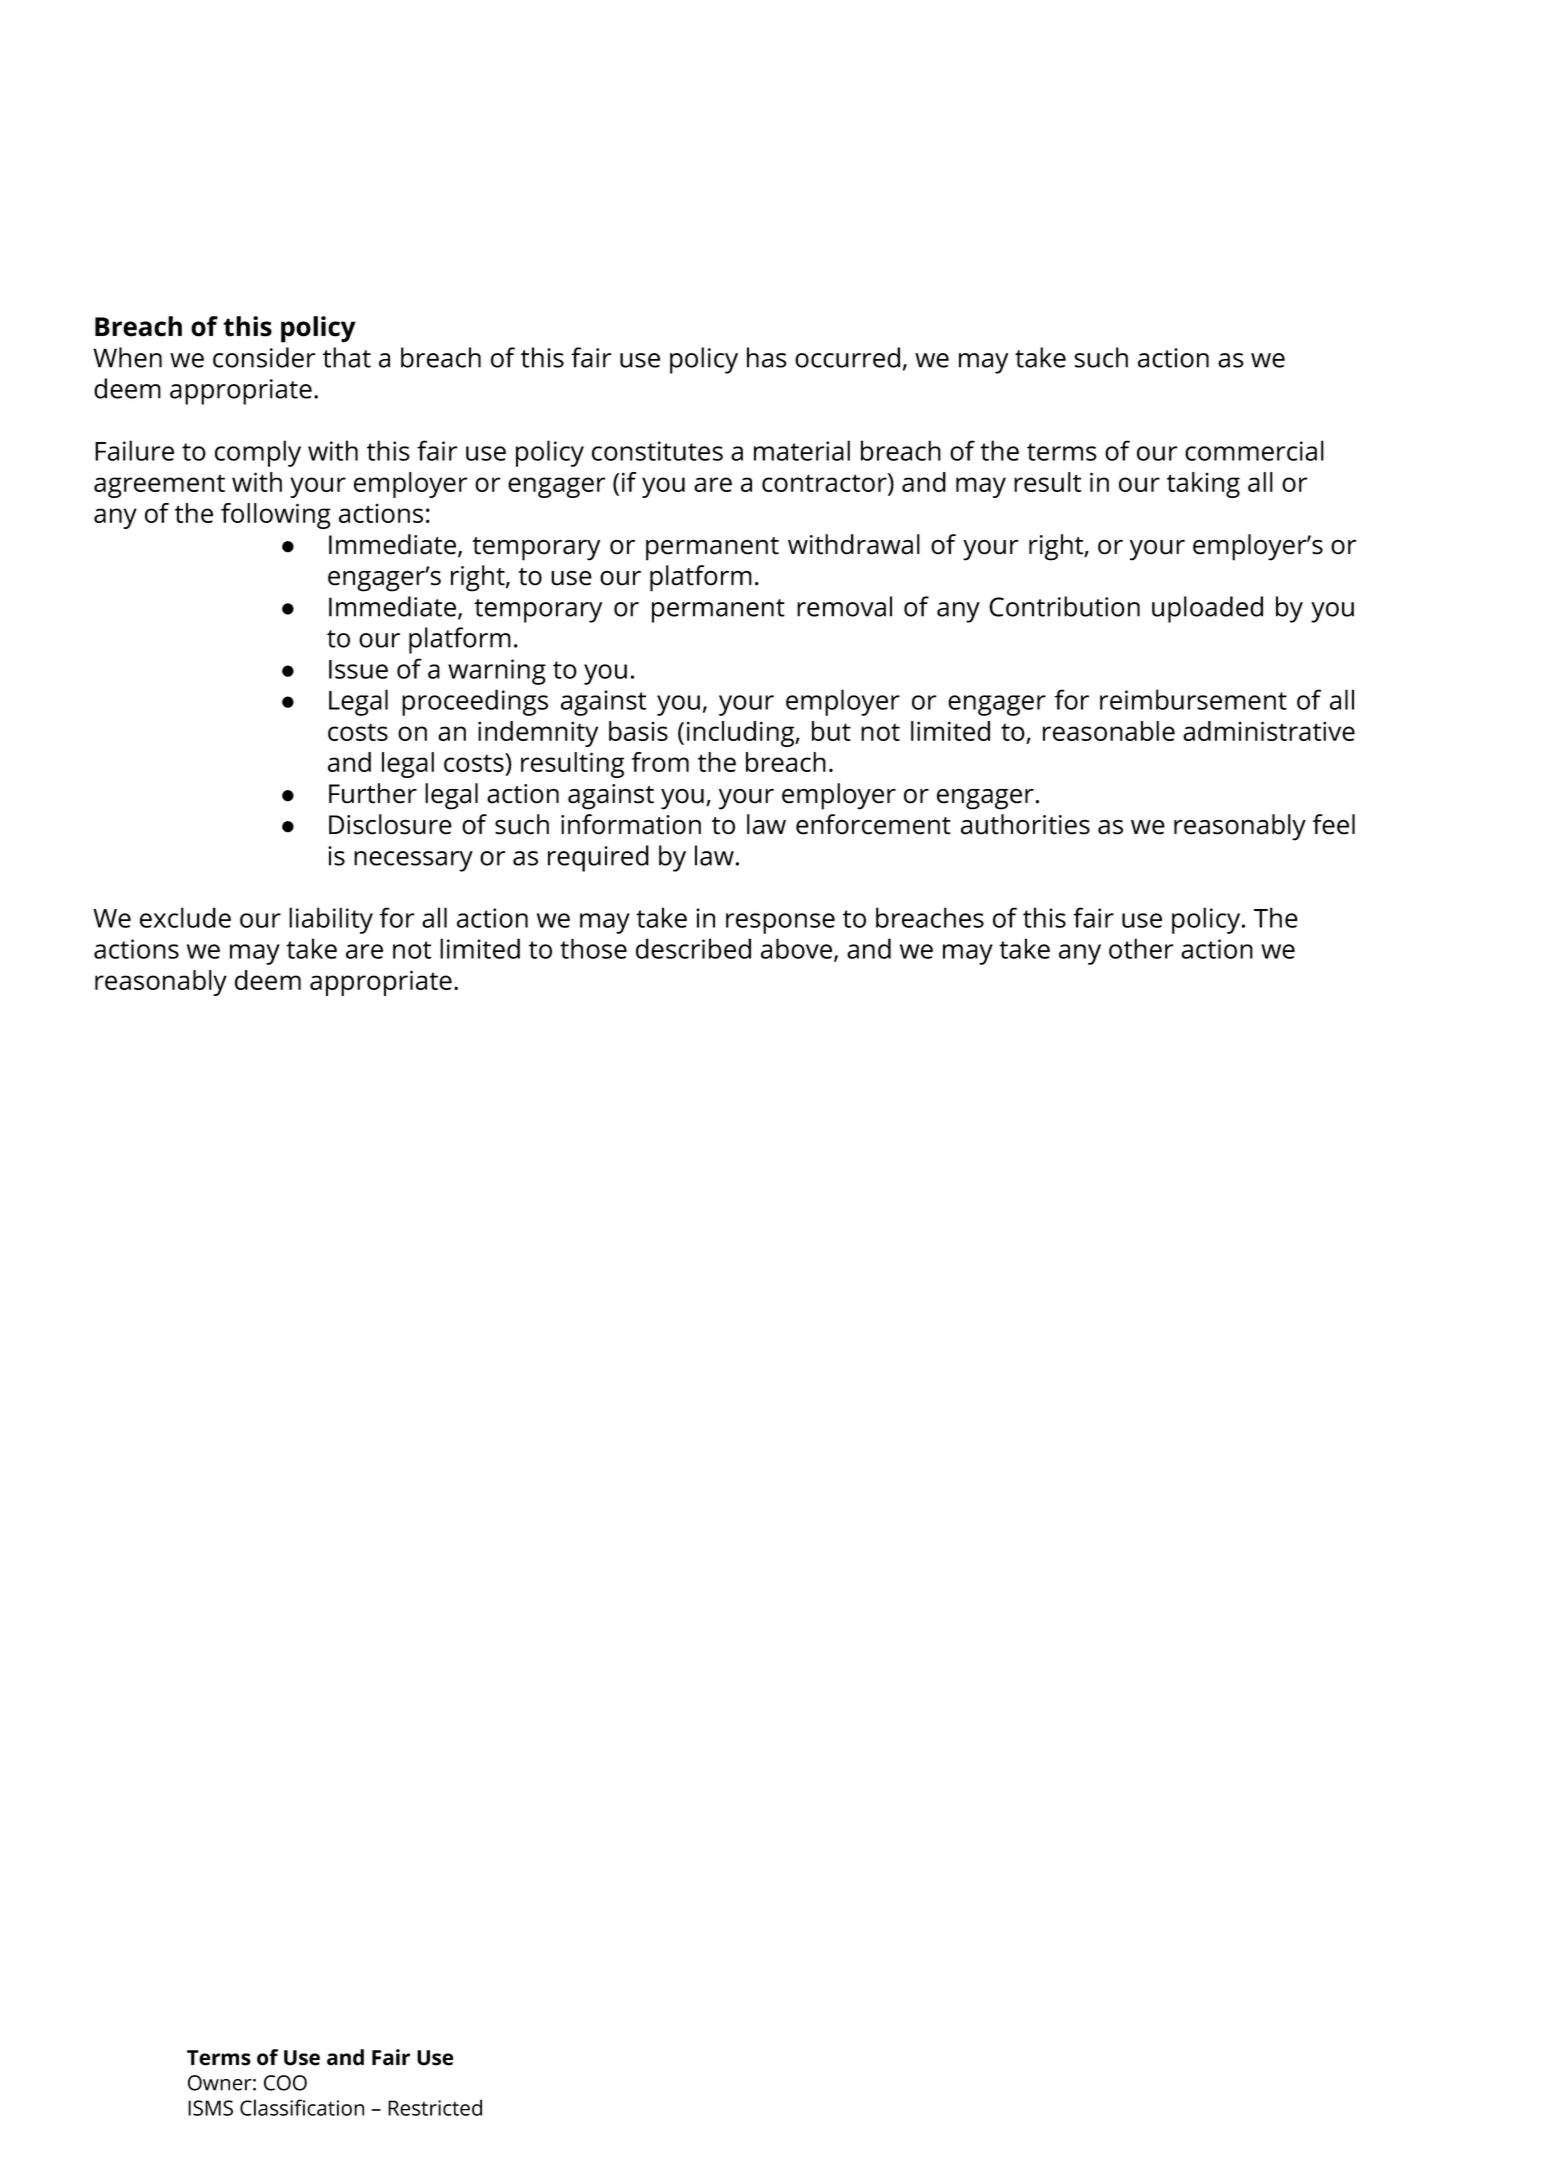  What do you see at coordinates (1141, 948) in the document?
I see `other` at bounding box center [1141, 948].
